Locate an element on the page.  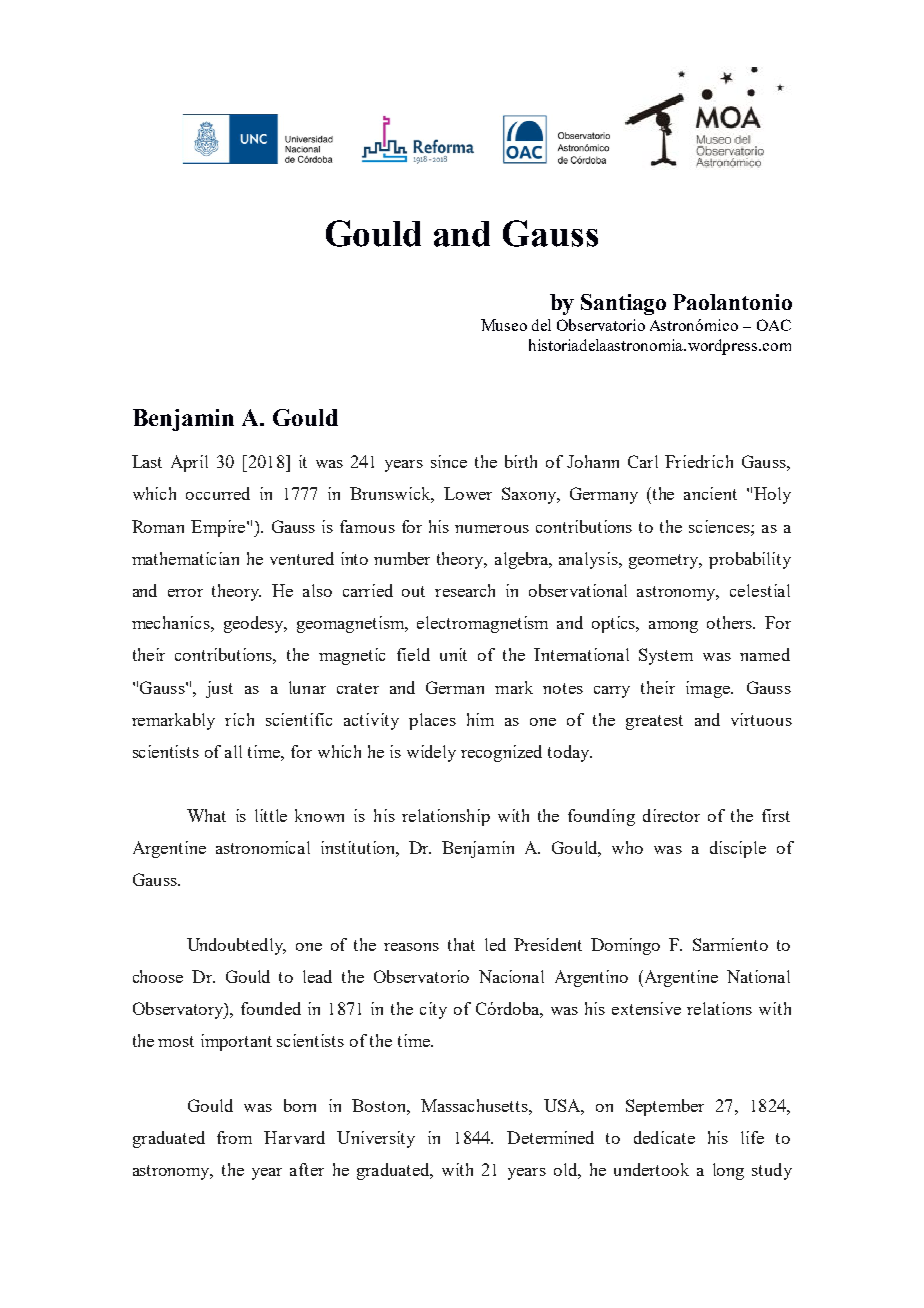
Santiago is located at coordinates (623, 304).
